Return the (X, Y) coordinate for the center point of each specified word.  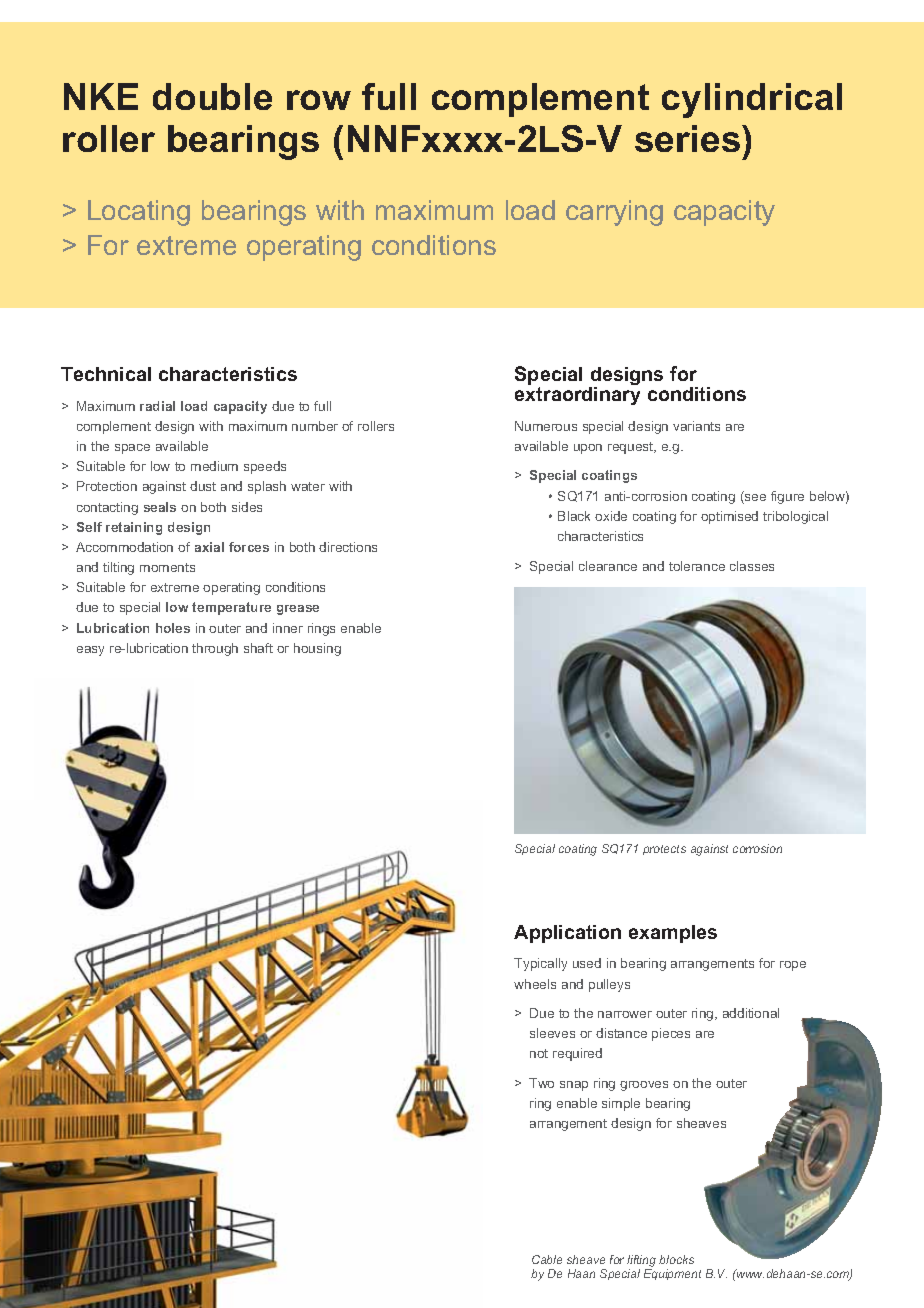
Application (567, 934)
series (687, 138)
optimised (729, 517)
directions (348, 547)
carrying (614, 213)
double (212, 96)
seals (160, 507)
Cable (547, 1259)
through (215, 649)
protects (664, 850)
